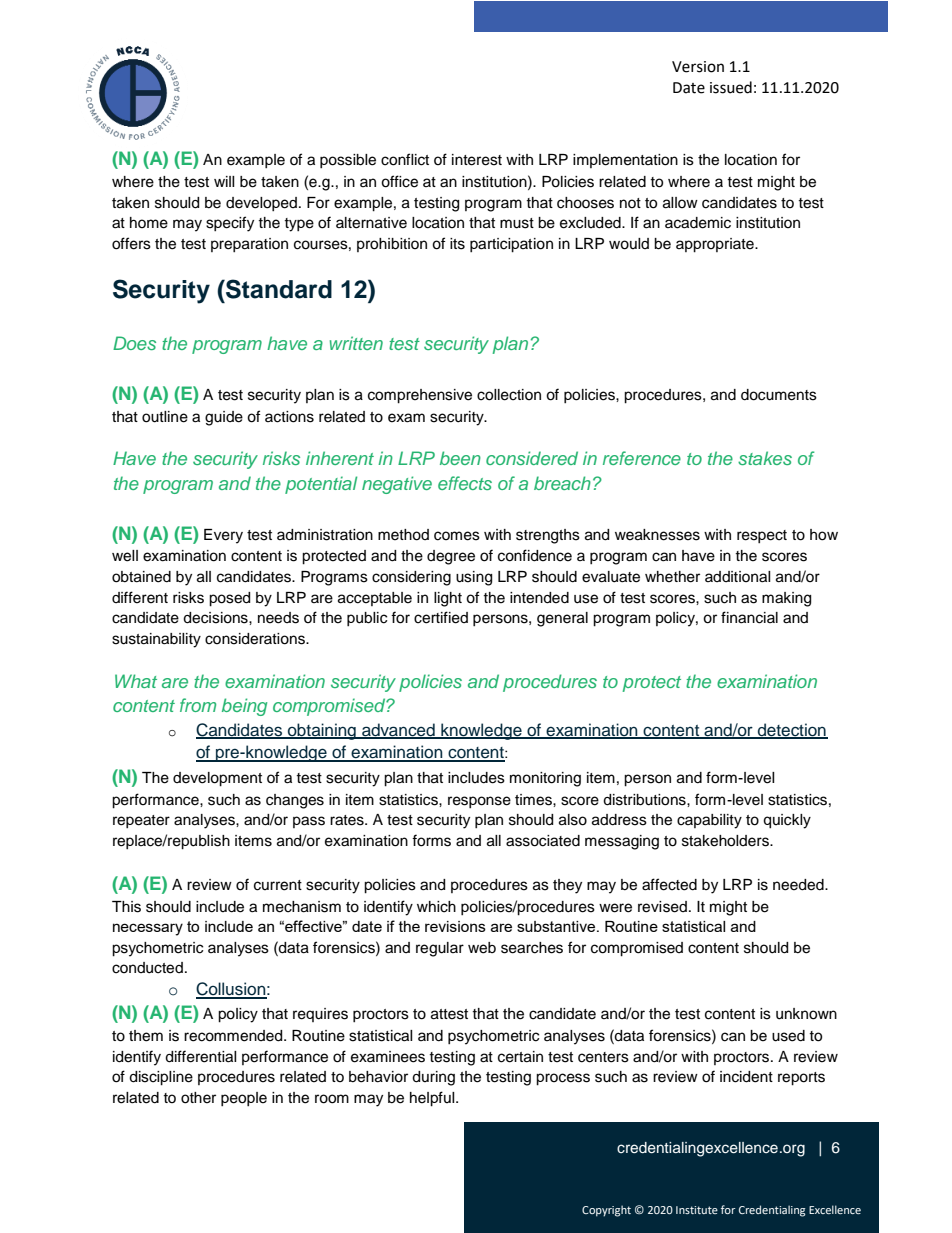 Image resolution: width=952 pixels, height=1233 pixels. What do you see at coordinates (479, 802) in the page?
I see `response` at bounding box center [479, 802].
